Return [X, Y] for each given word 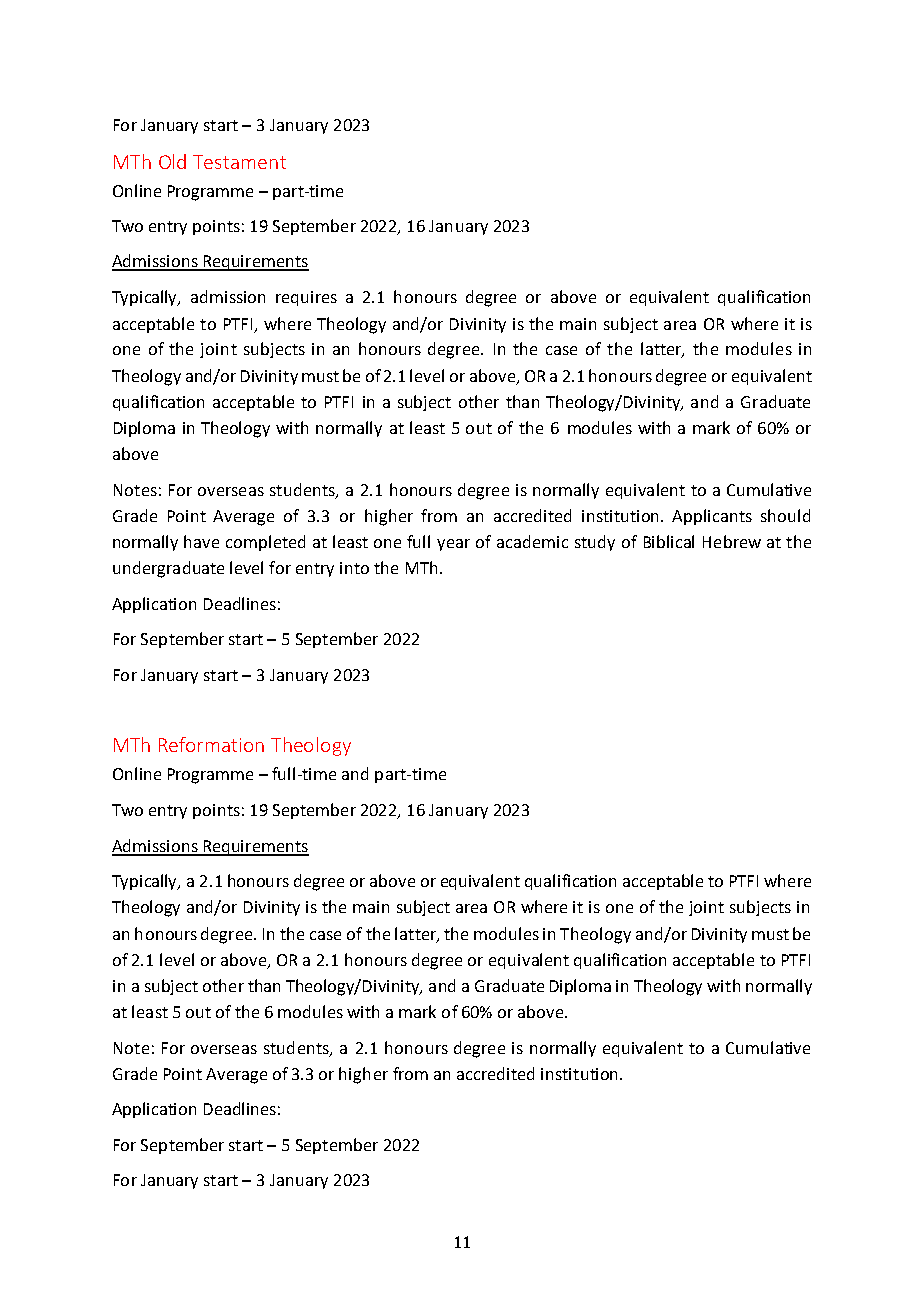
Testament [239, 162]
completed [265, 543]
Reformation [211, 744]
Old [172, 161]
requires [306, 298]
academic [532, 541]
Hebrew [732, 541]
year [453, 545]
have [201, 541]
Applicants [712, 517]
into [354, 568]
